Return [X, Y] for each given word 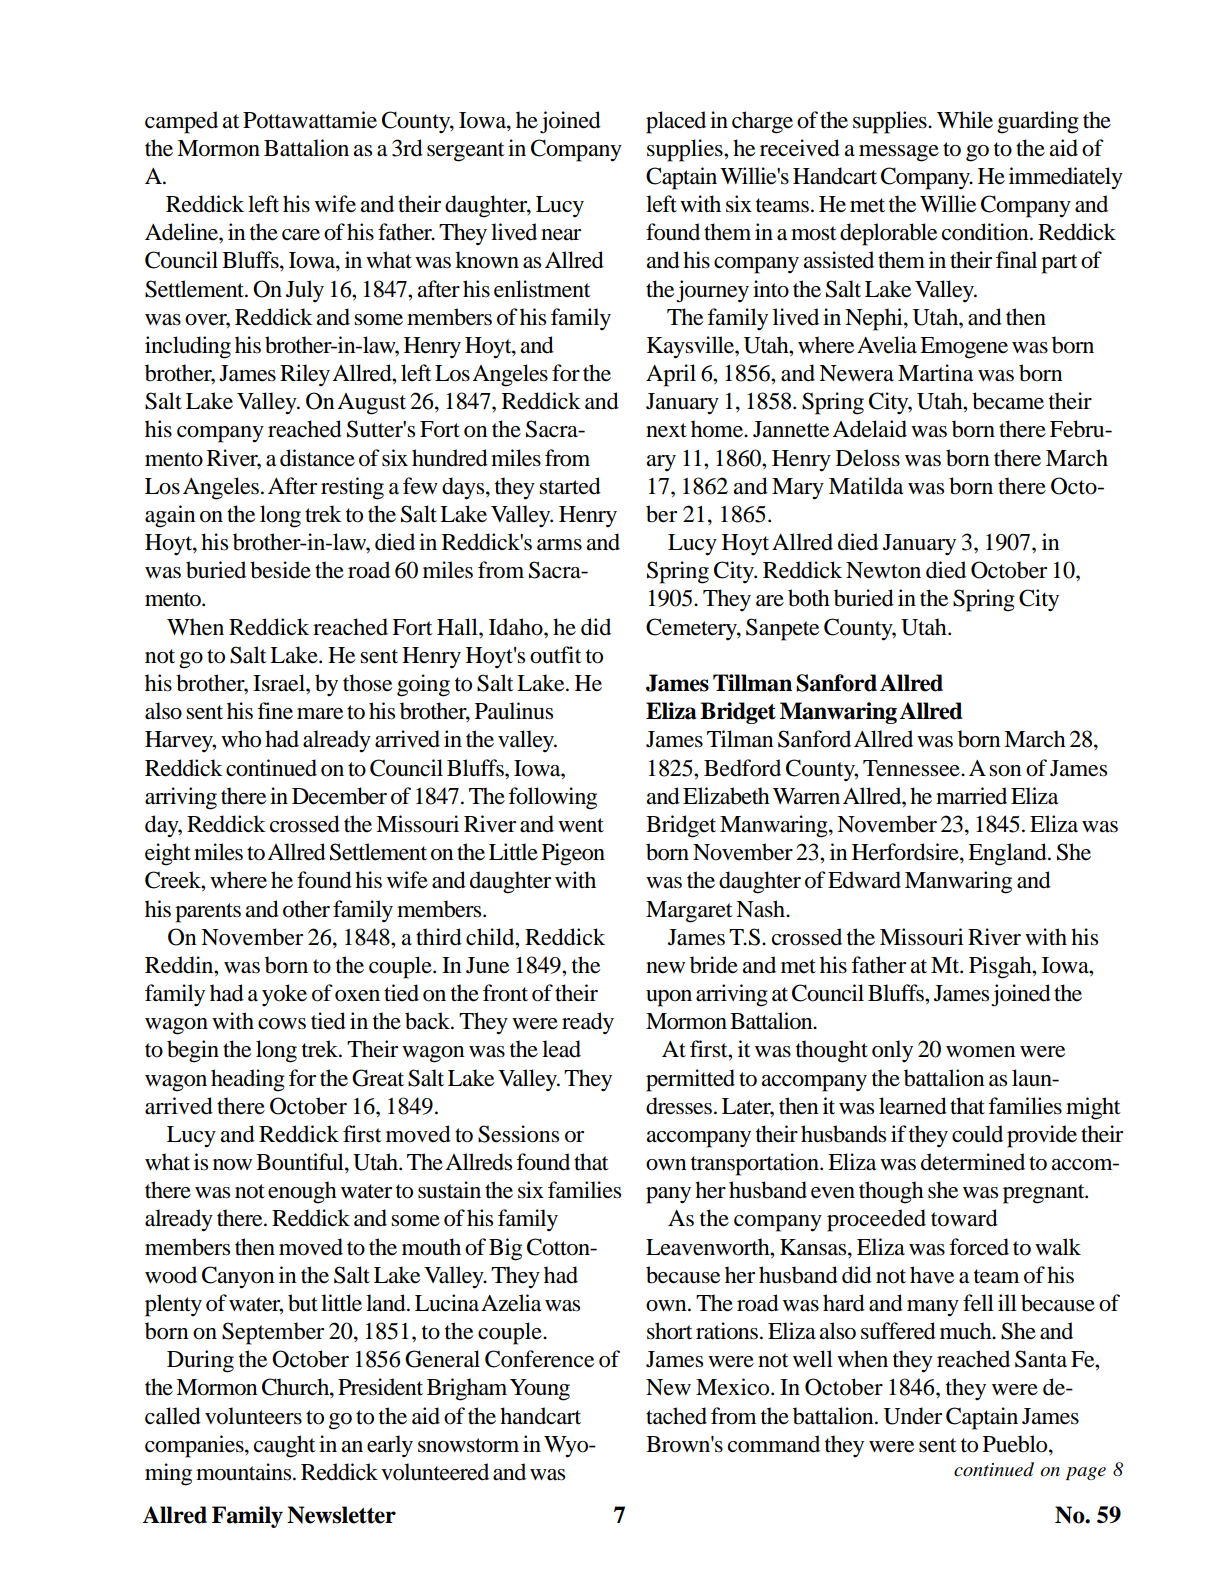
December [339, 796]
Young [540, 1390]
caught [285, 1446]
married [971, 796]
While [965, 120]
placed [676, 122]
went [581, 825]
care [301, 235]
